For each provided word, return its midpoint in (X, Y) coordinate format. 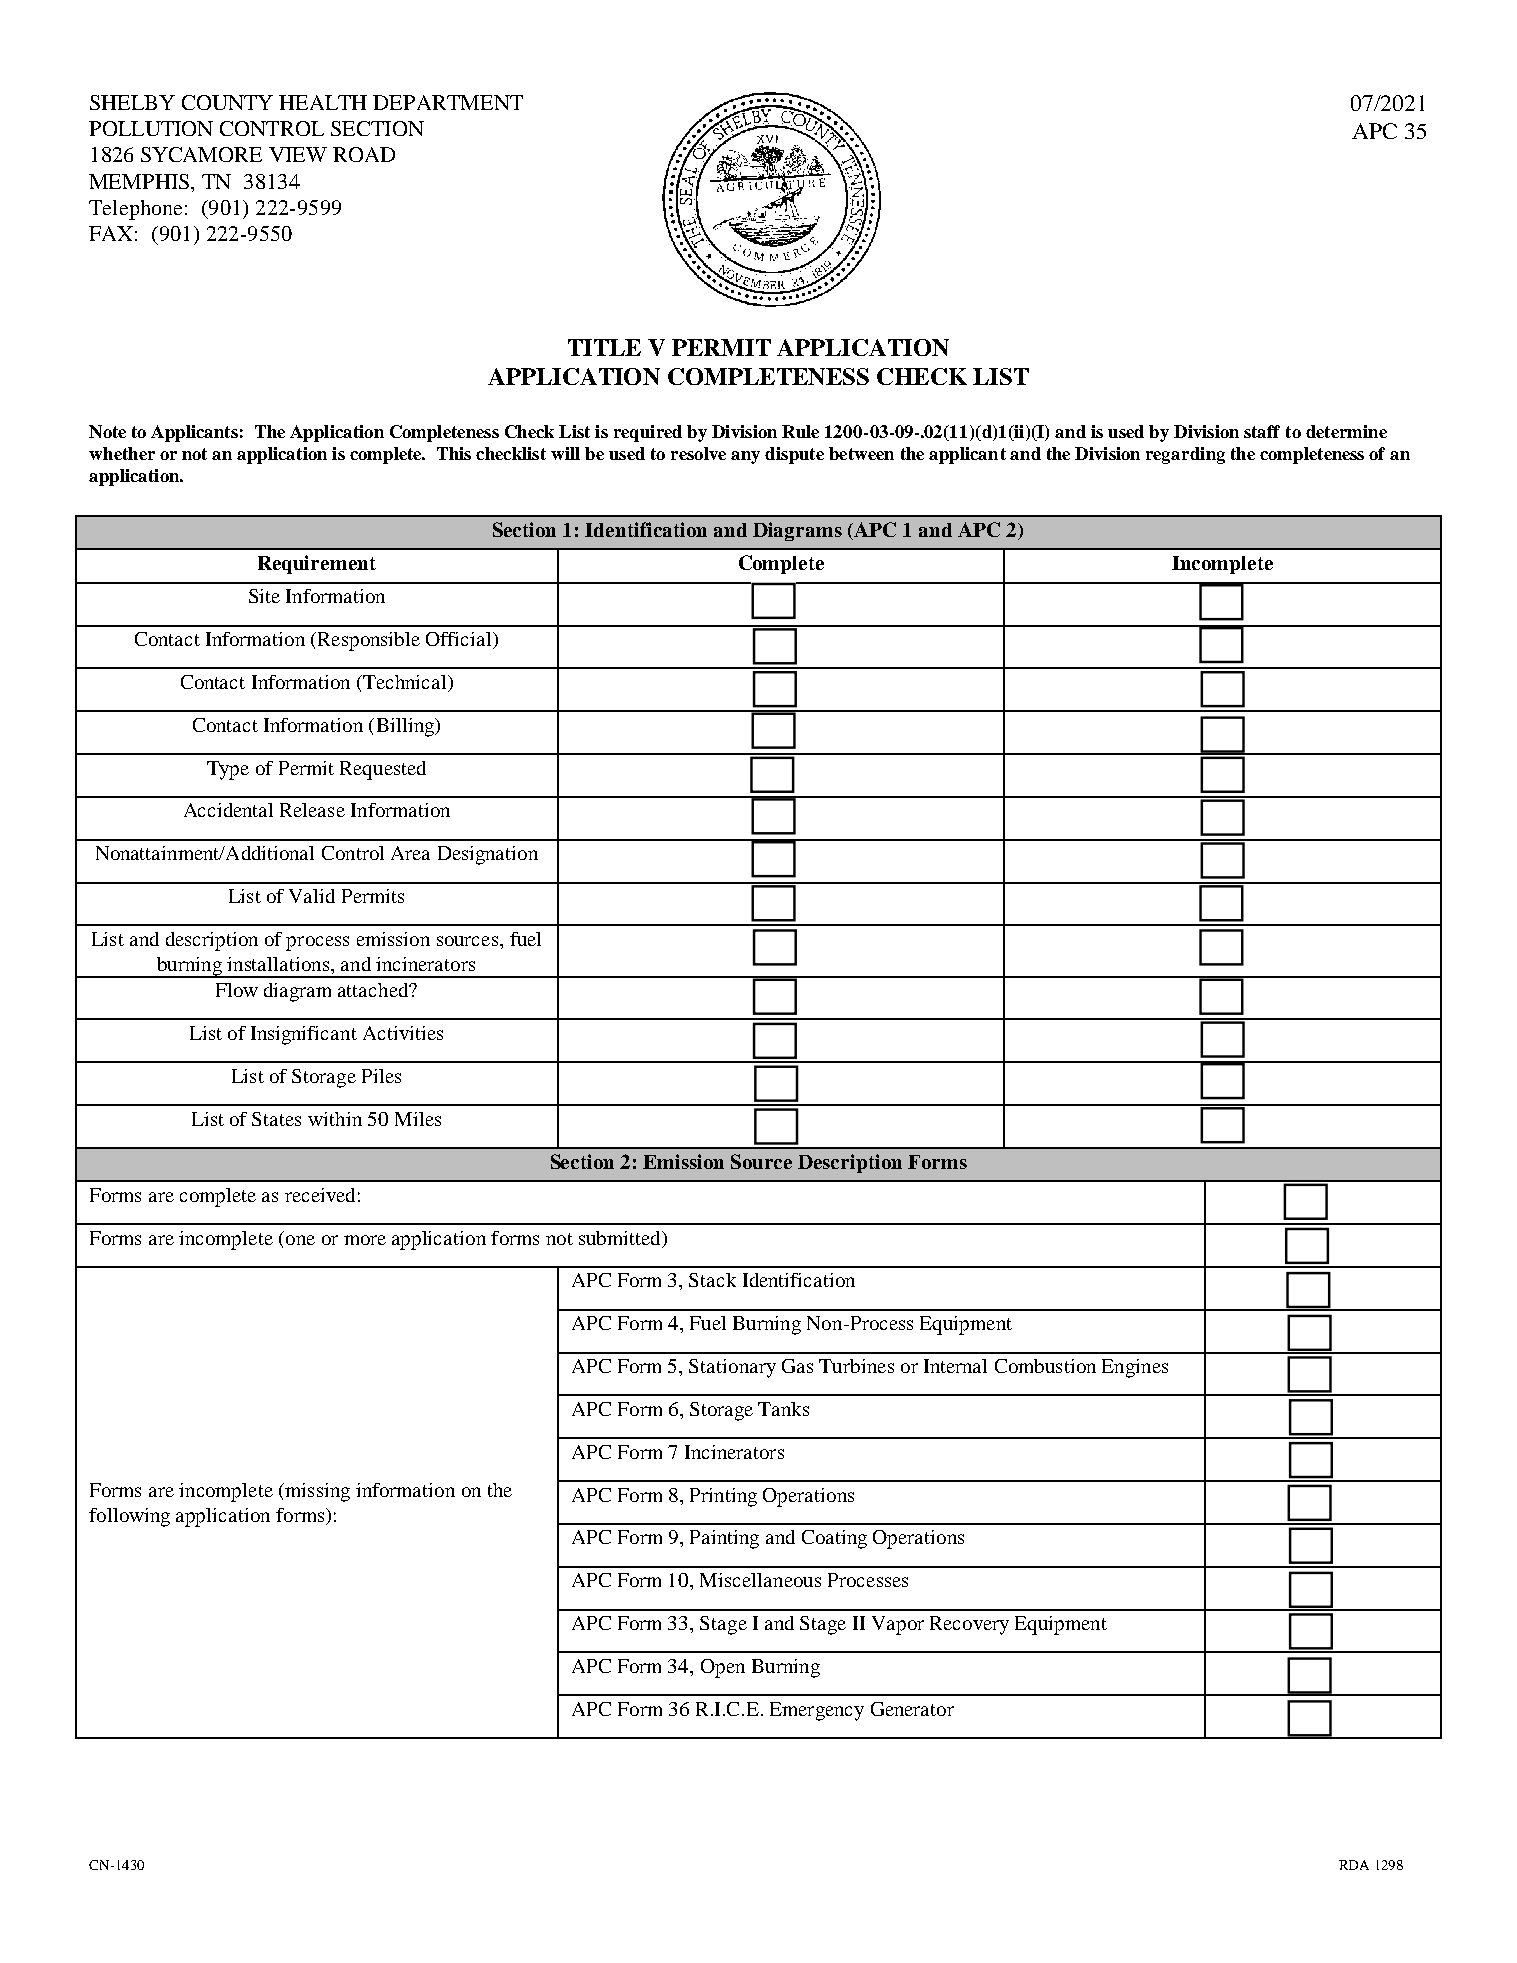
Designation (488, 855)
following (129, 1517)
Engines (1135, 1368)
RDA (1354, 1865)
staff (1262, 431)
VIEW (298, 154)
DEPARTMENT (448, 102)
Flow (237, 990)
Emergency (817, 1711)
